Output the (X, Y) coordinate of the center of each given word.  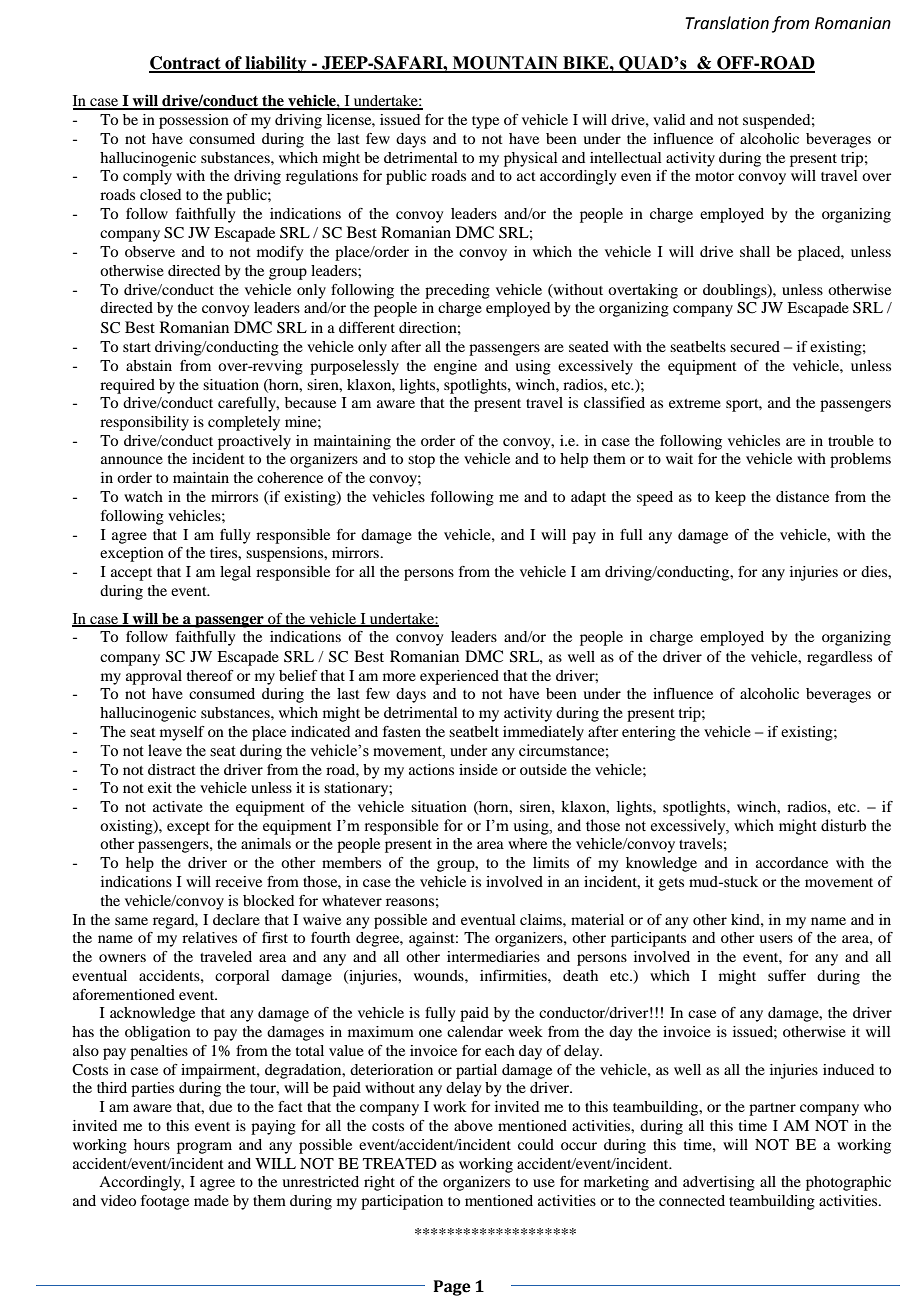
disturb (843, 825)
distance (802, 496)
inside (478, 769)
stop (421, 461)
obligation (158, 1033)
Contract (186, 64)
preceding (457, 291)
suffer (787, 975)
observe (150, 251)
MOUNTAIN (505, 64)
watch (143, 496)
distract (172, 769)
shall (755, 251)
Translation (727, 23)
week (525, 1031)
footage (165, 1202)
